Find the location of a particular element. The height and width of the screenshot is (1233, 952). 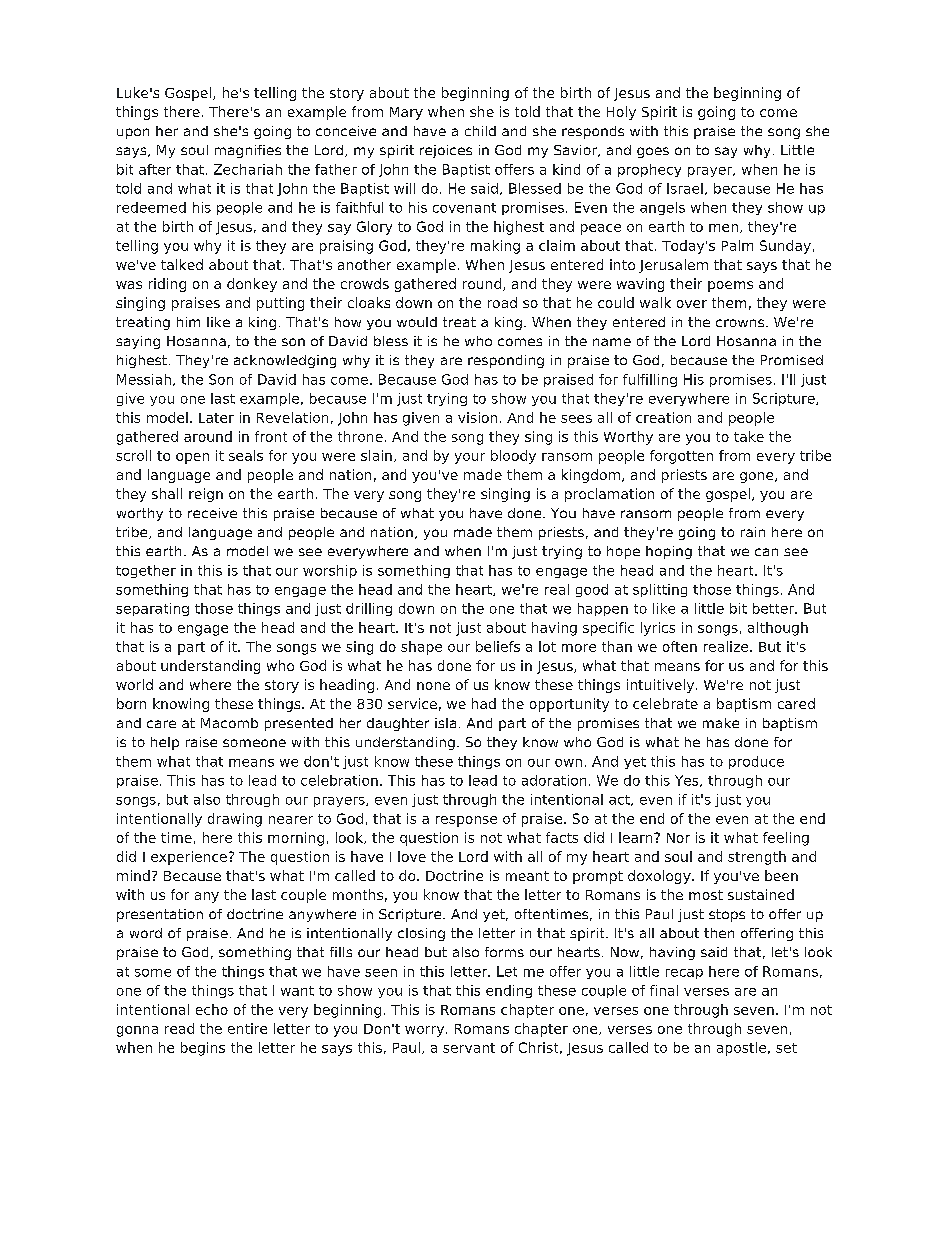

crowns is located at coordinates (740, 323).
